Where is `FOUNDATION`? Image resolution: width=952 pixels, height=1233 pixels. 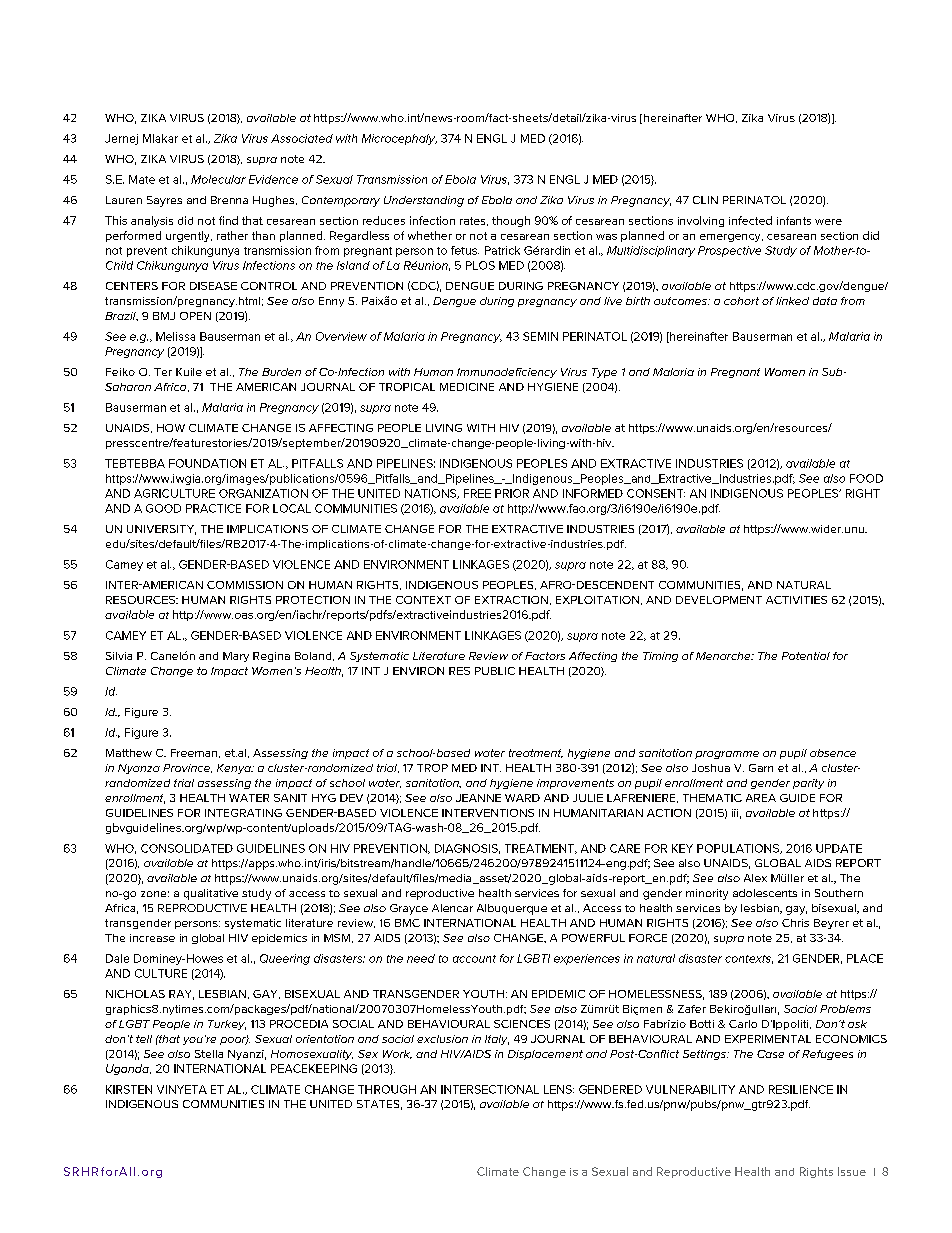 FOUNDATION is located at coordinates (207, 463).
